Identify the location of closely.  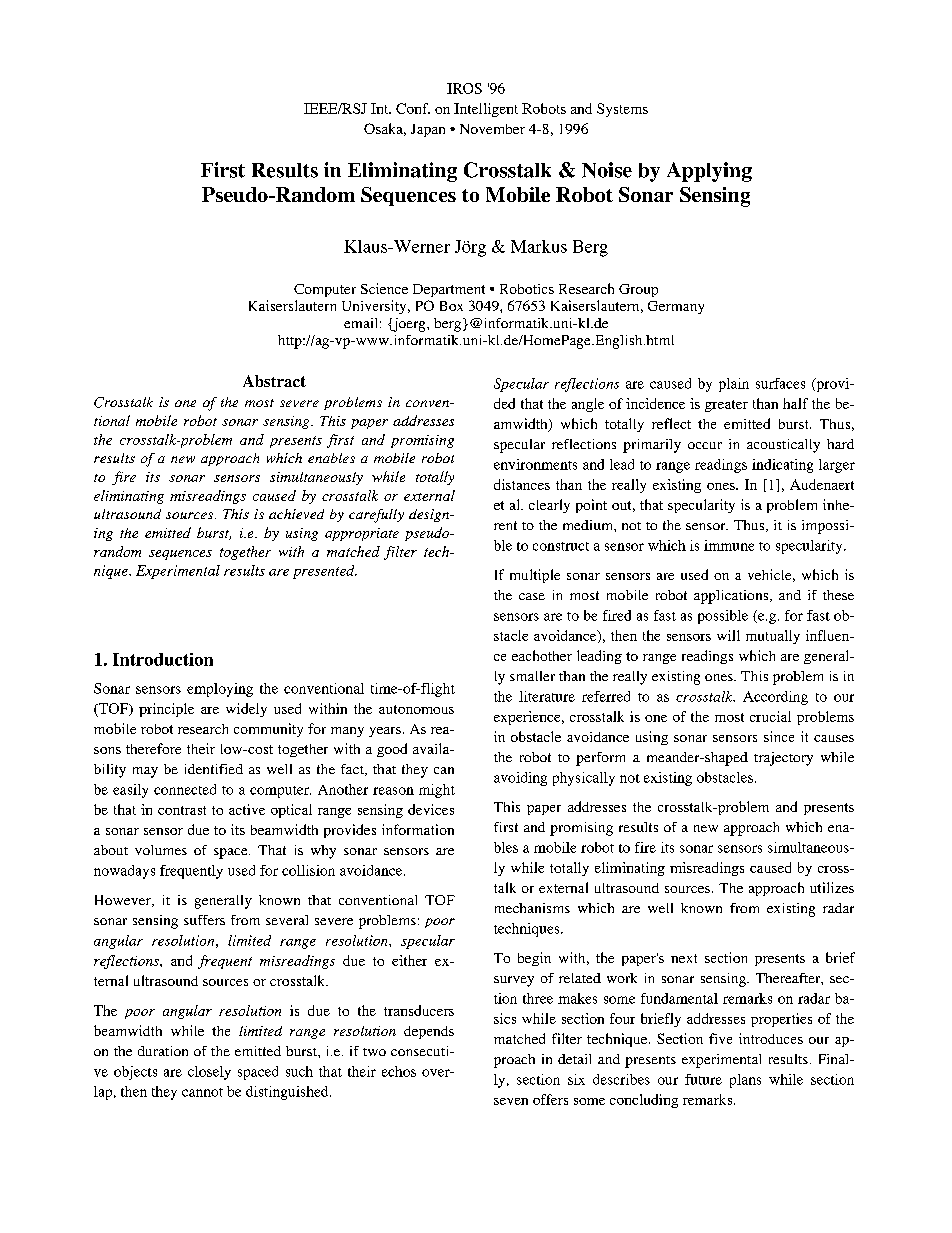
(209, 1073).
